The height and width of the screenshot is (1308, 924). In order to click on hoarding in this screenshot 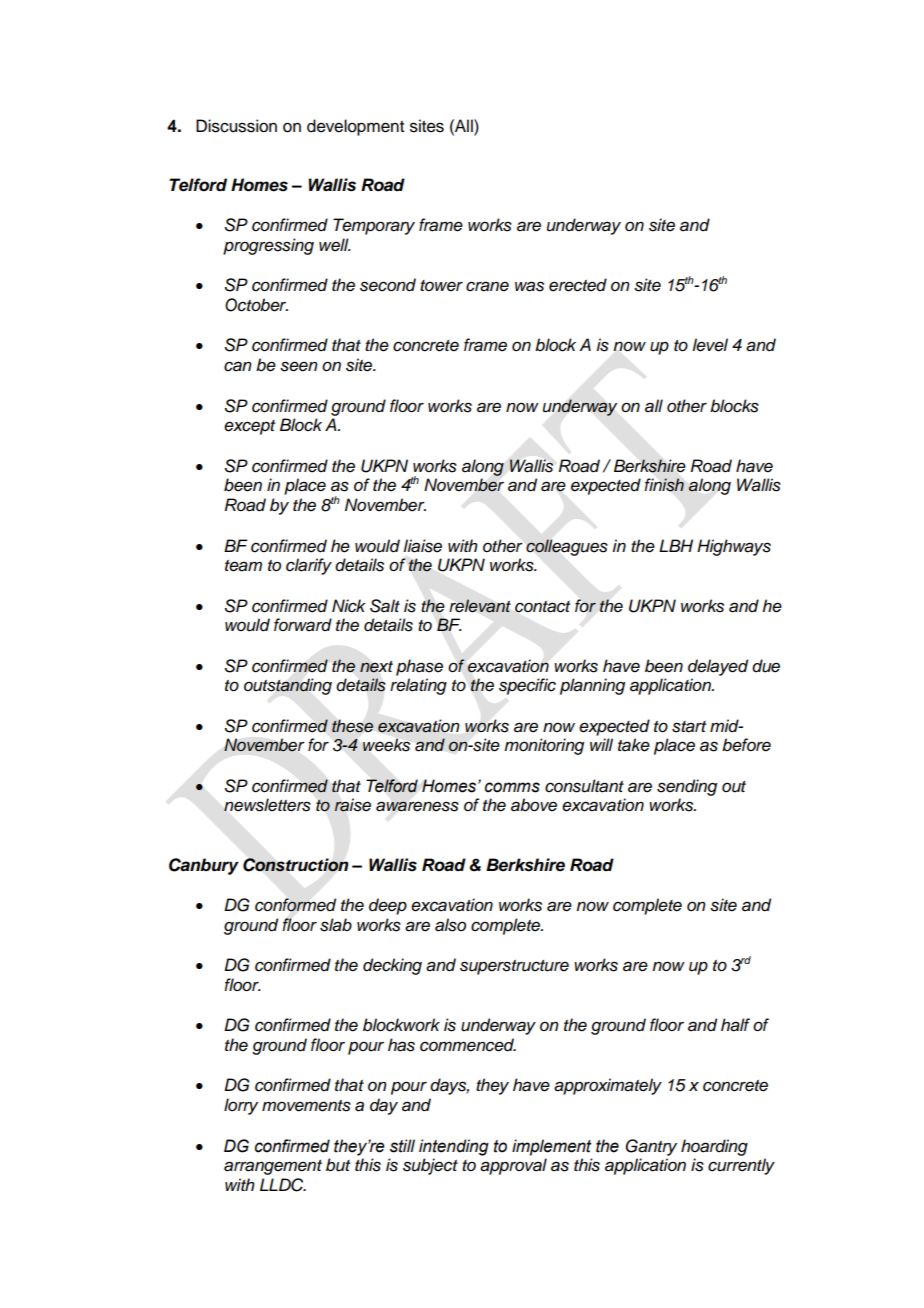, I will do `click(714, 1147)`.
